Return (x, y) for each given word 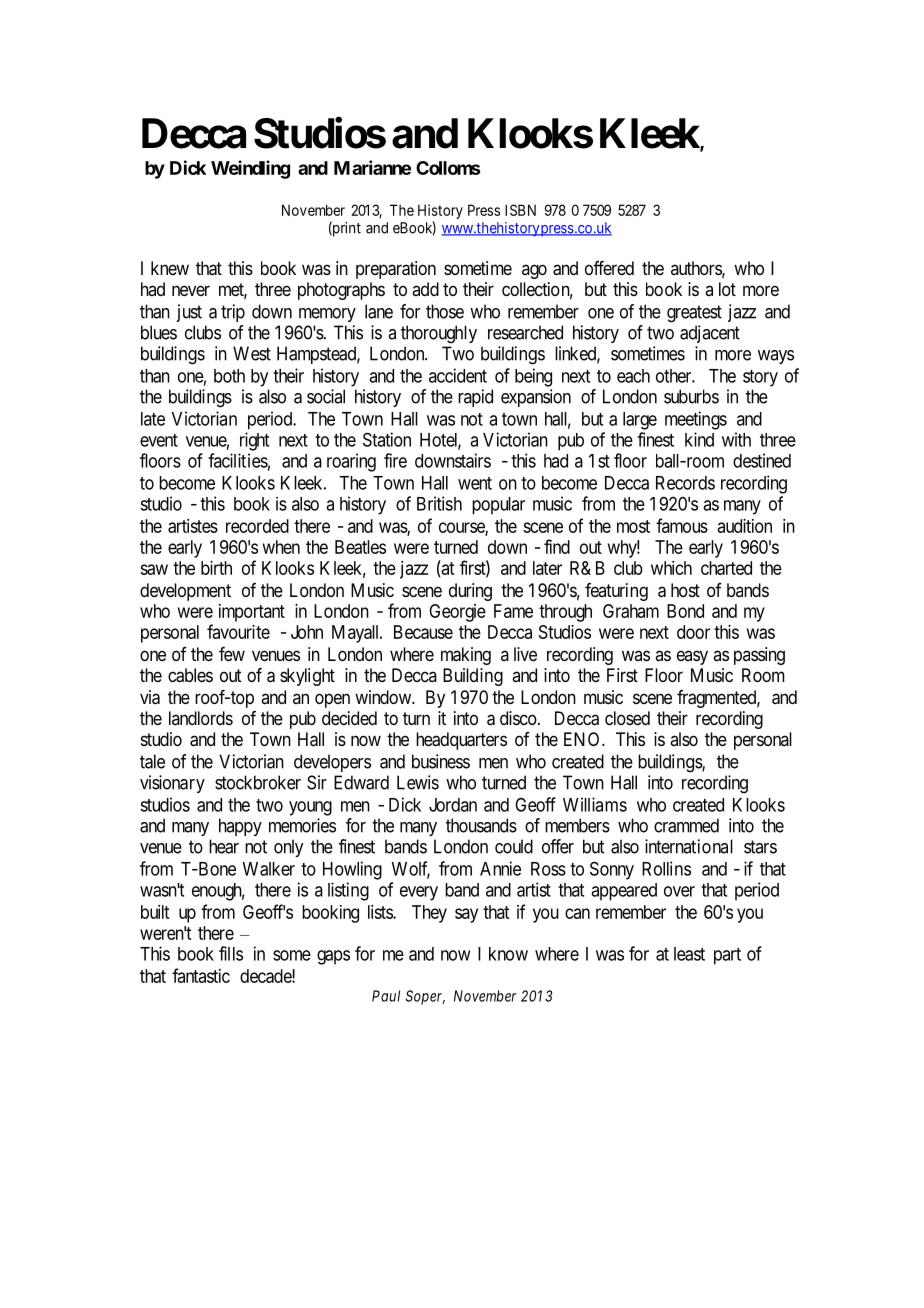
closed (627, 718)
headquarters (461, 741)
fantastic (201, 975)
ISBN (520, 210)
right (254, 441)
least (689, 954)
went (475, 483)
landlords (201, 718)
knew (170, 268)
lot (727, 289)
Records (685, 483)
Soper (425, 997)
